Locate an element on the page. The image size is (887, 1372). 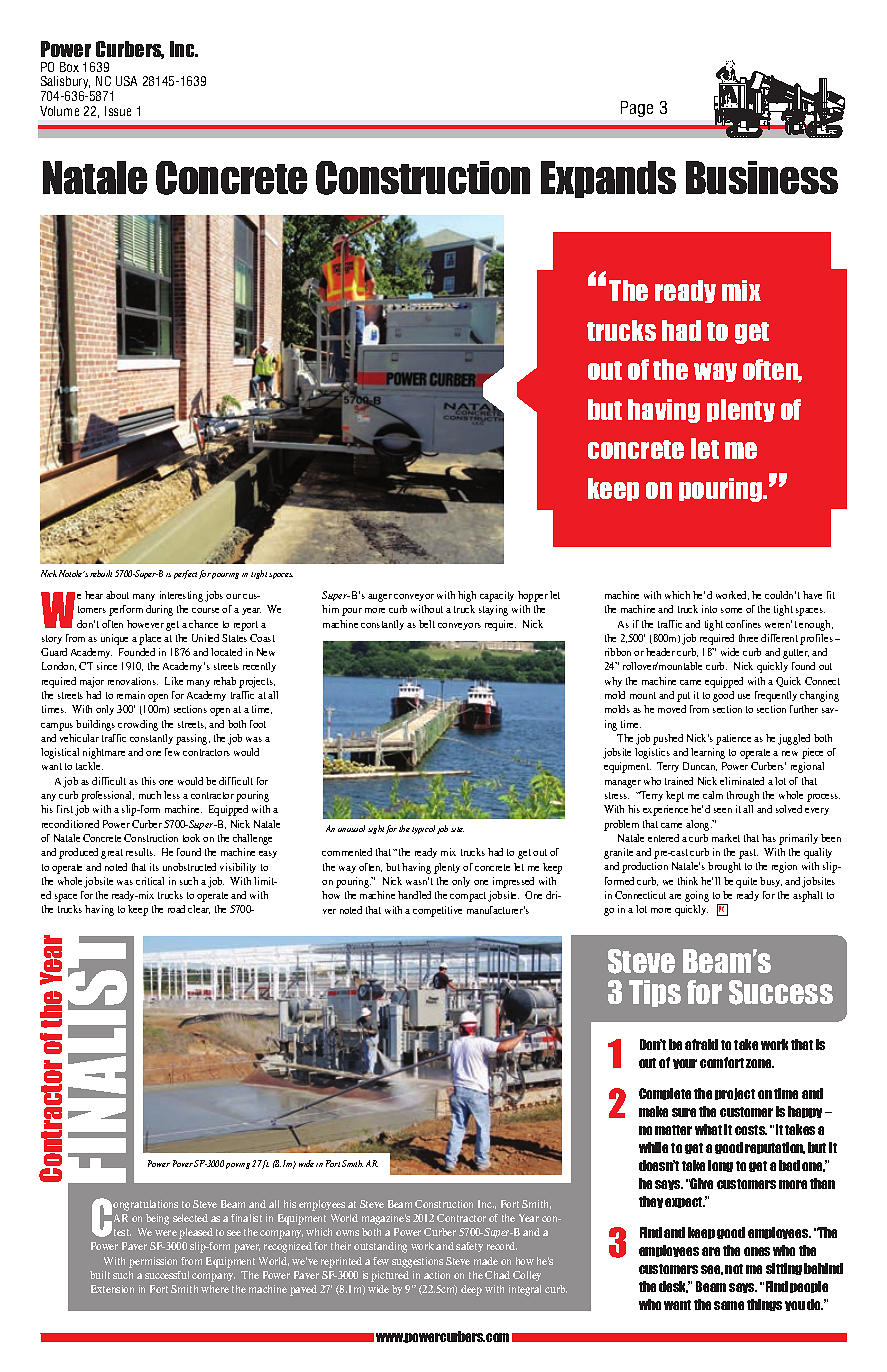
Business is located at coordinates (762, 177).
